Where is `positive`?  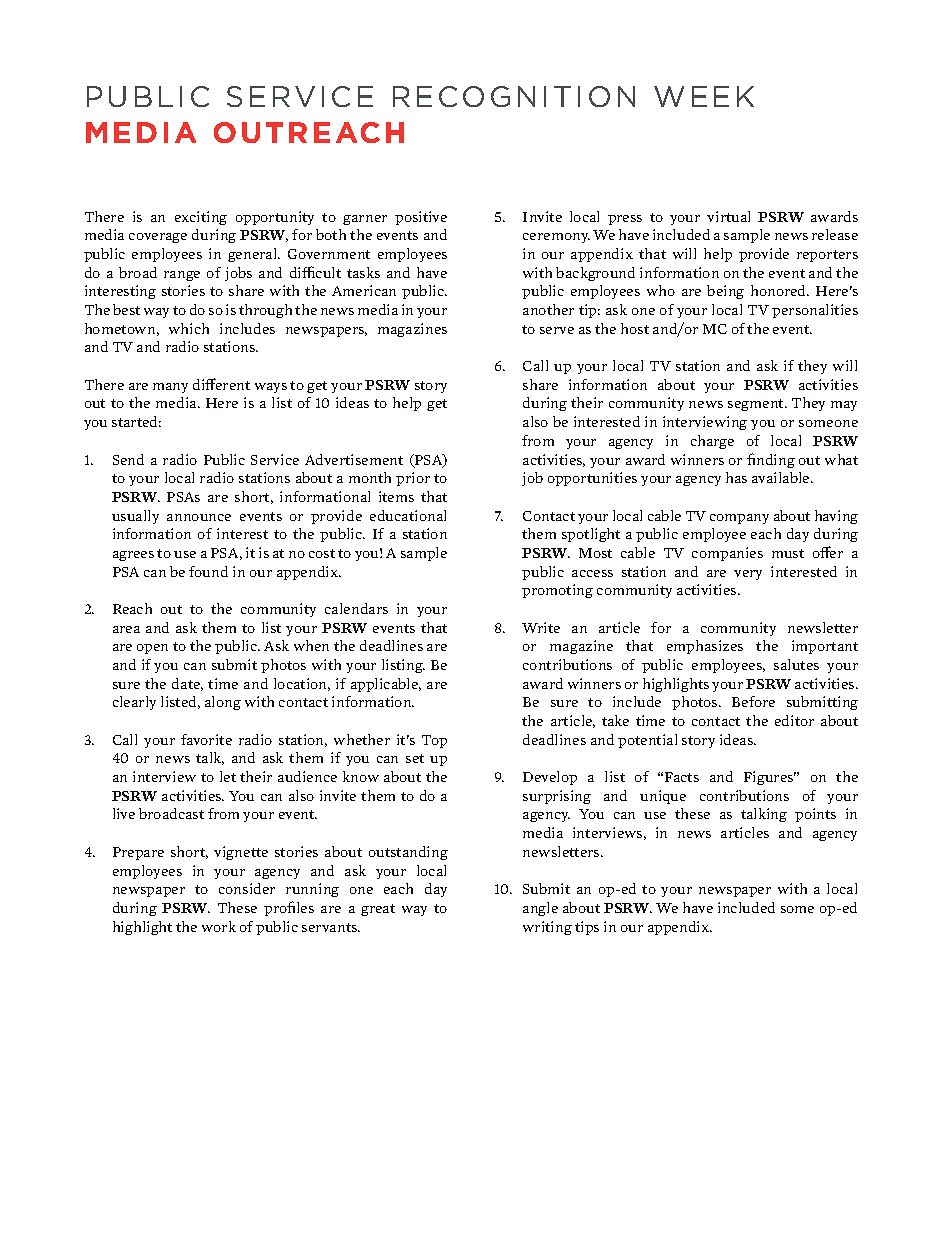
positive is located at coordinates (421, 218).
